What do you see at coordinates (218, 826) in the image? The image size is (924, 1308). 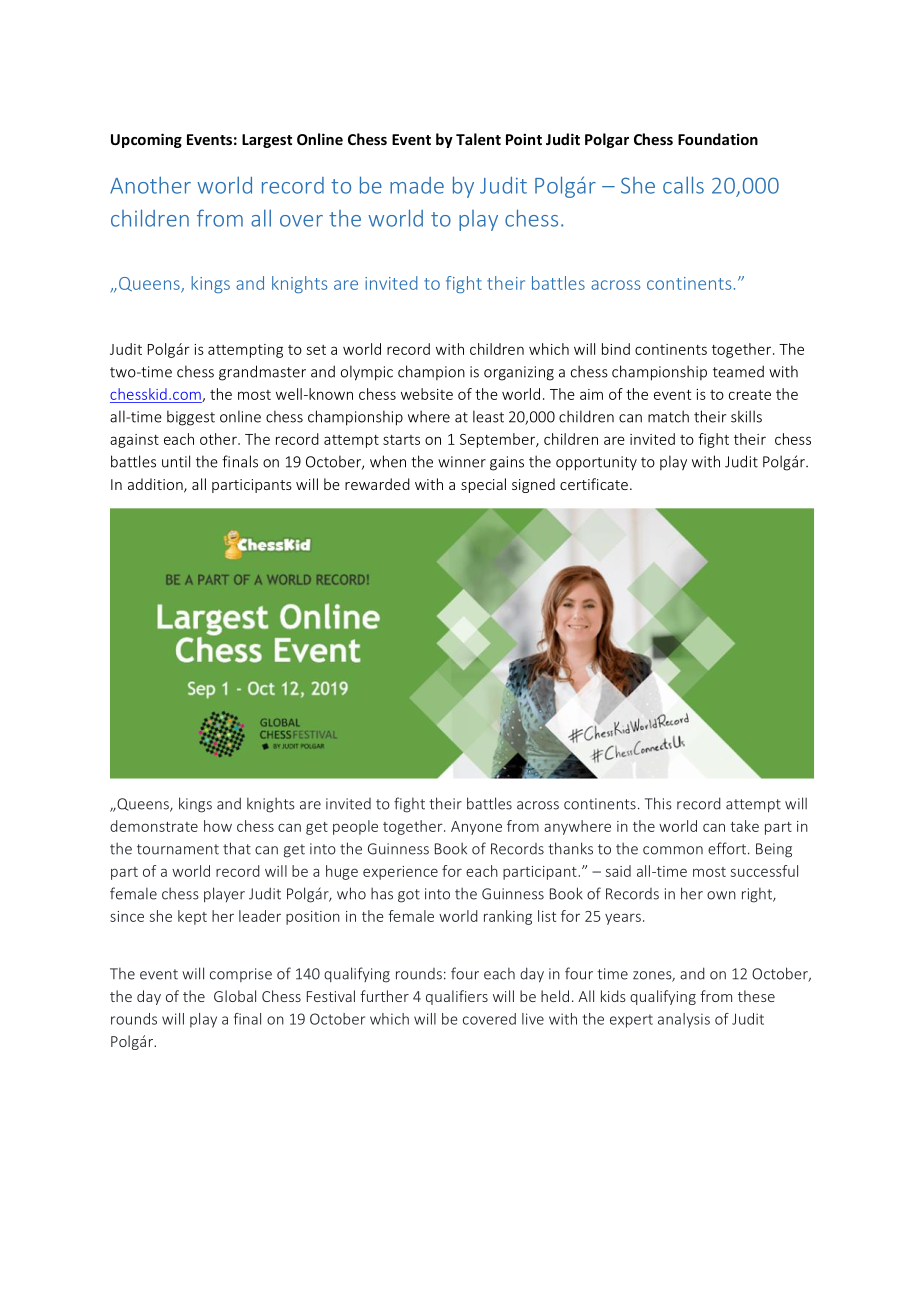 I see `how` at bounding box center [218, 826].
